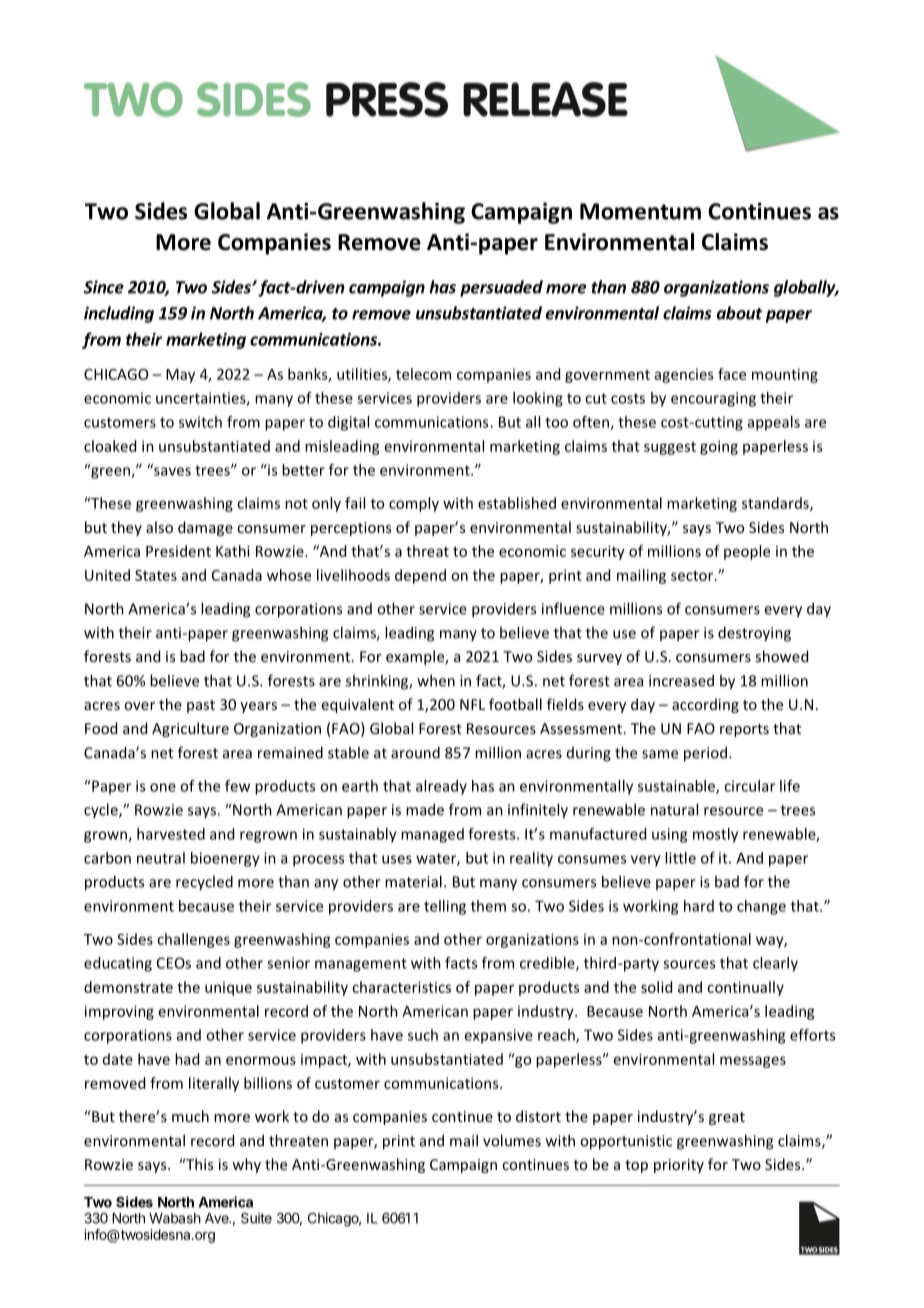 The height and width of the screenshot is (1308, 924). I want to click on when, so click(436, 680).
